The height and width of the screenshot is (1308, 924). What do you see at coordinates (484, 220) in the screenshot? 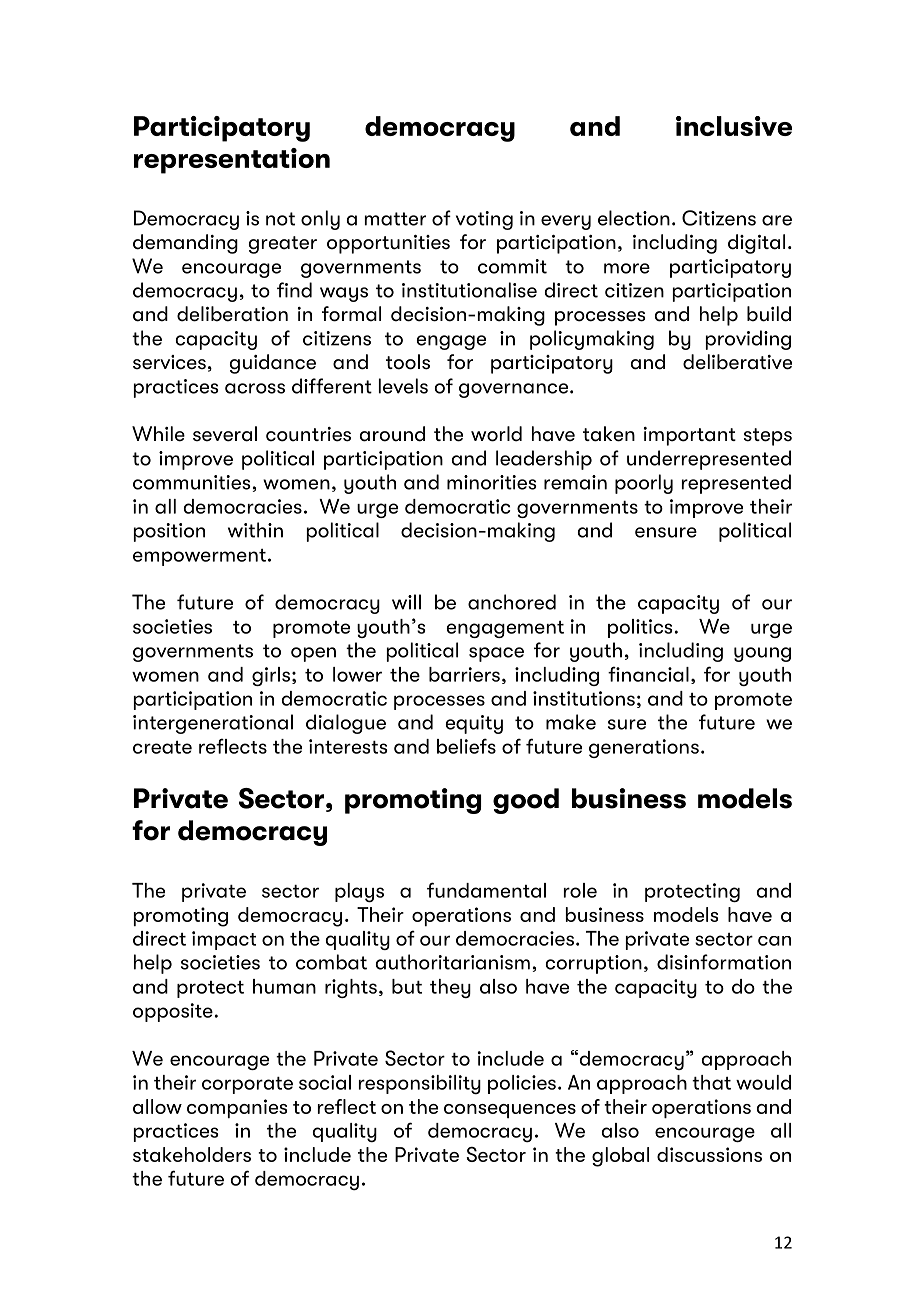
I see `voting` at bounding box center [484, 220].
